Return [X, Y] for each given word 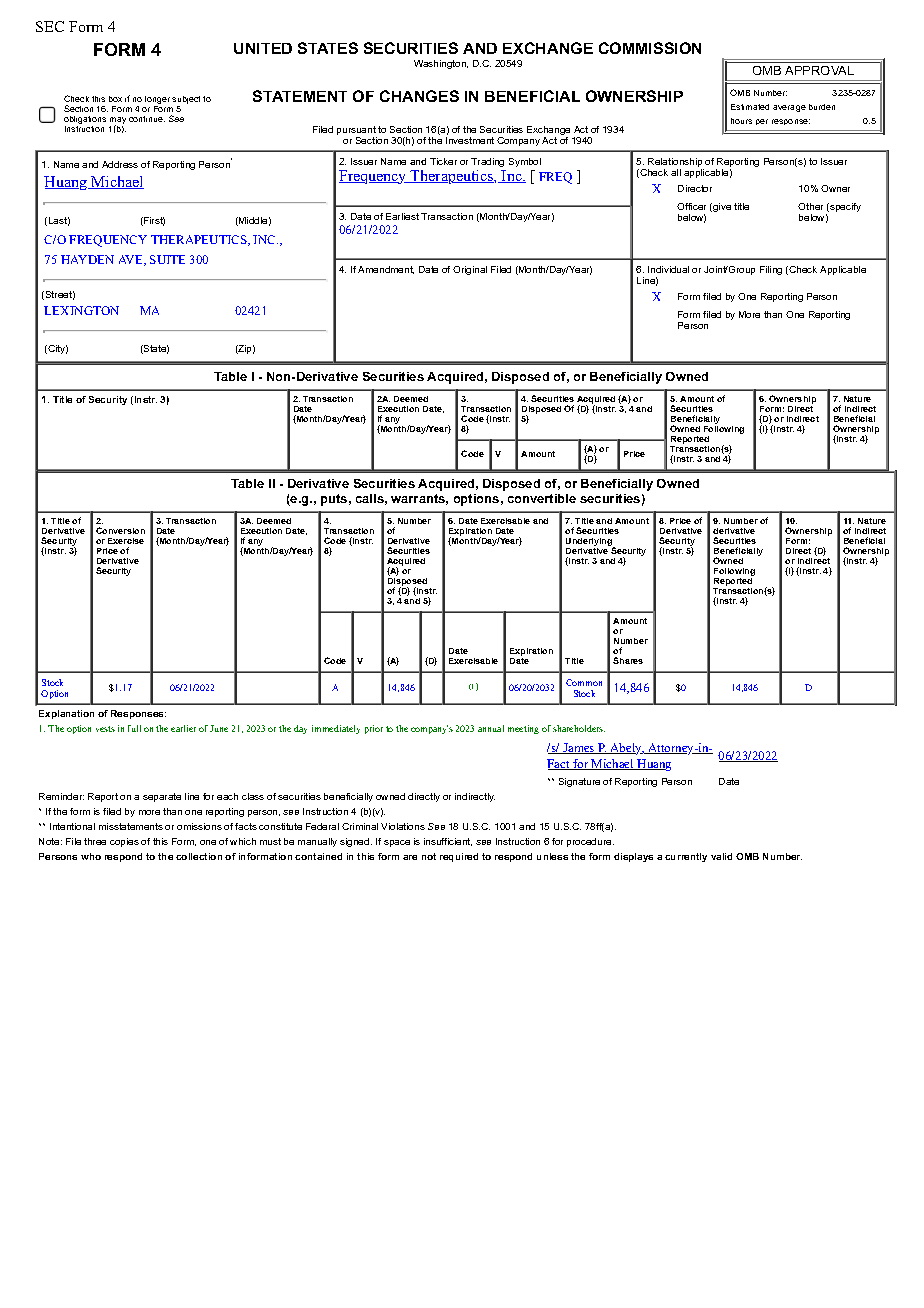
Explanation [66, 714]
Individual [668, 269]
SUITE [167, 259]
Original [470, 270]
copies [124, 842]
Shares [628, 660]
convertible [542, 498]
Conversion [120, 530]
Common [584, 682]
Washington [441, 64]
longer [157, 100]
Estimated [750, 107]
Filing [771, 270]
